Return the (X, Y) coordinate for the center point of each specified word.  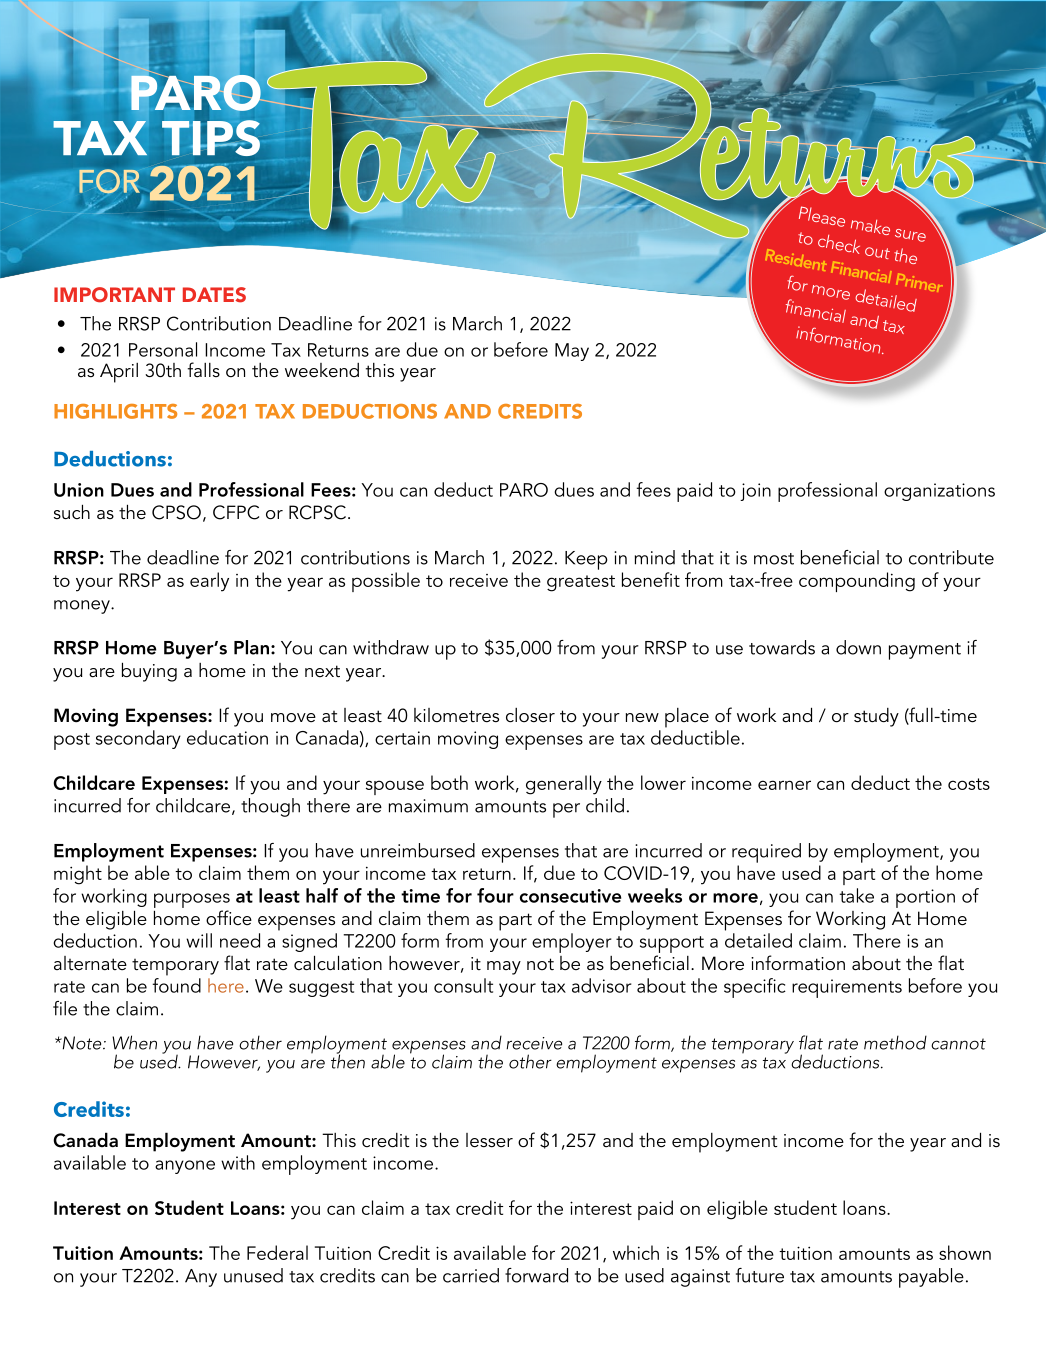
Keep (586, 560)
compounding (857, 582)
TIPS (211, 138)
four (495, 895)
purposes (192, 900)
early (209, 582)
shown (965, 1252)
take (856, 895)
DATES (214, 295)
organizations (939, 492)
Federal (277, 1252)
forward (536, 1275)
